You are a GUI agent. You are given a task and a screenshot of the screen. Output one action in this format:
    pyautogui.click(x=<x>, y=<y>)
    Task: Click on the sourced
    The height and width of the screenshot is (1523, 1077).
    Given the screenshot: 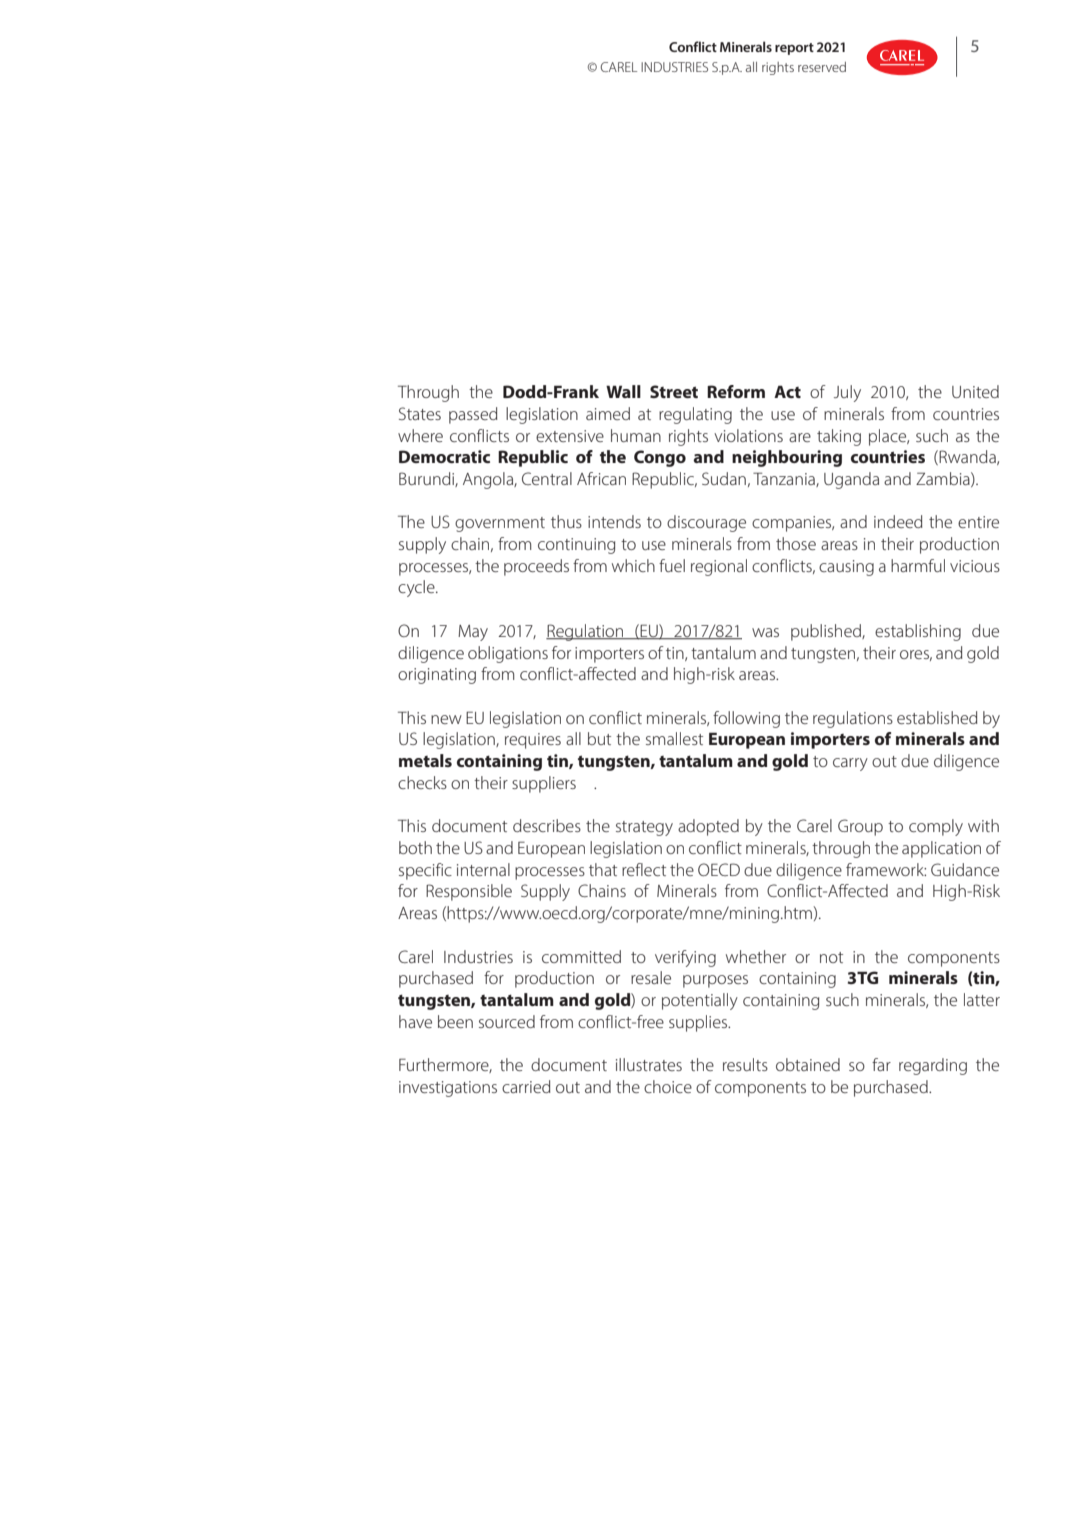 What is the action you would take?
    pyautogui.click(x=507, y=1021)
